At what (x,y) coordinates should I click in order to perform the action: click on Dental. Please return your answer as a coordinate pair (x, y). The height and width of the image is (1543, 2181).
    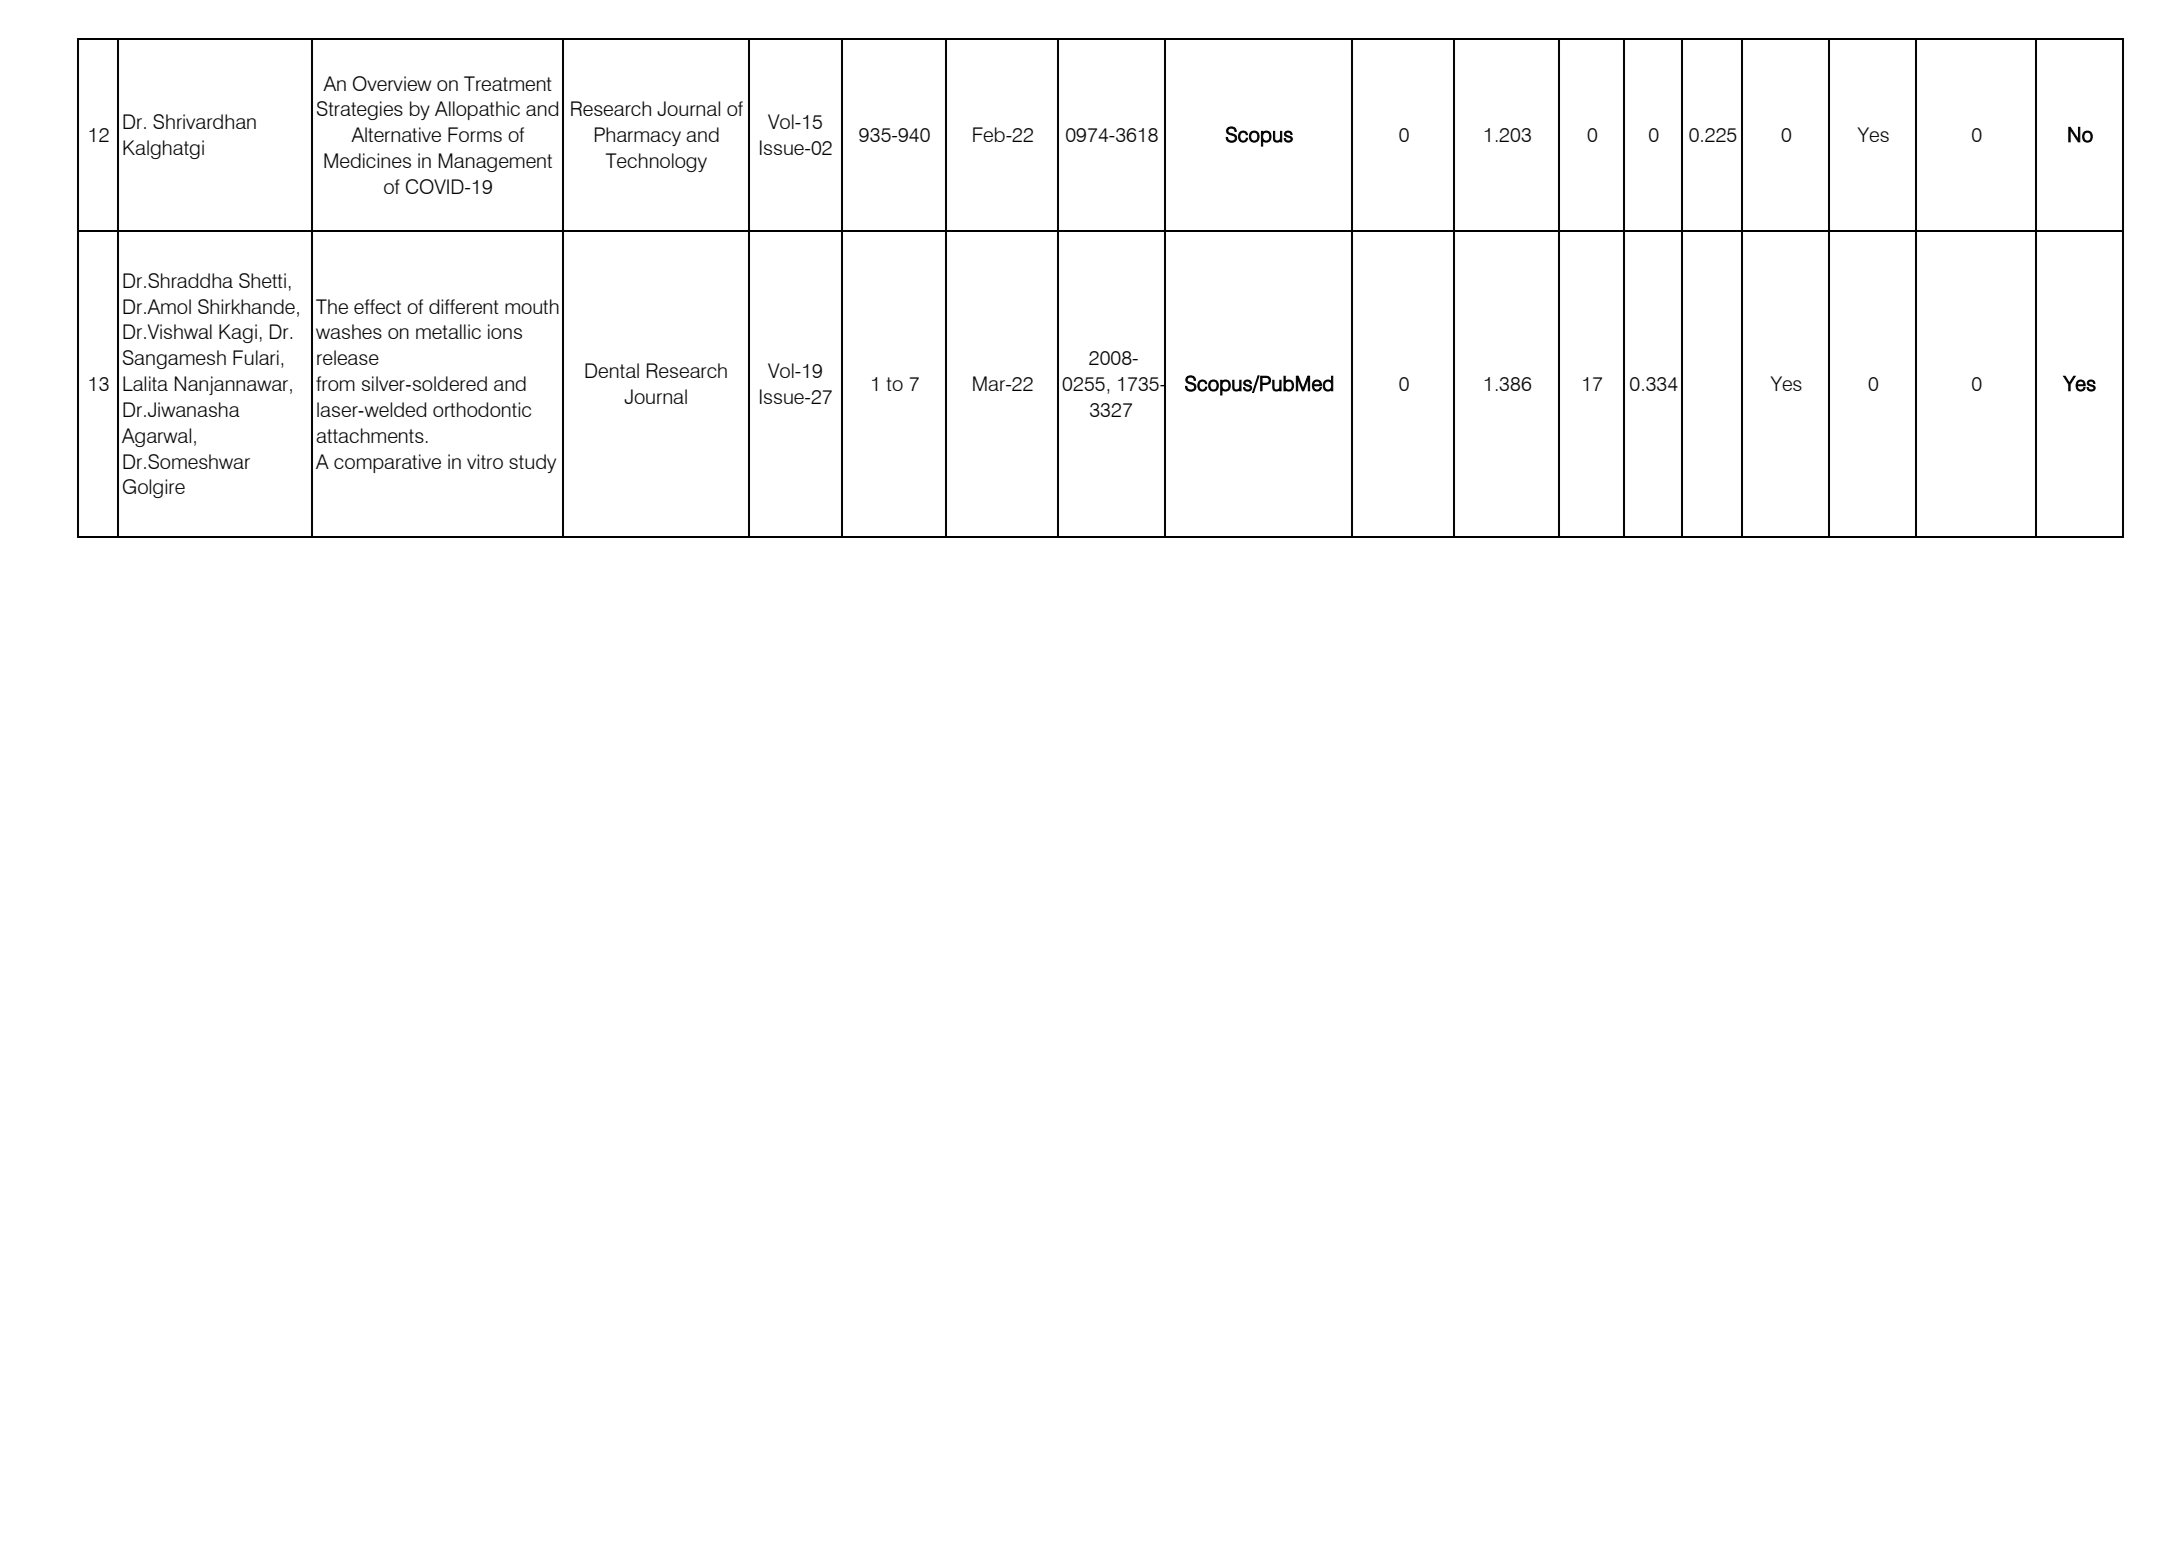
    Looking at the image, I should click on (612, 370).
